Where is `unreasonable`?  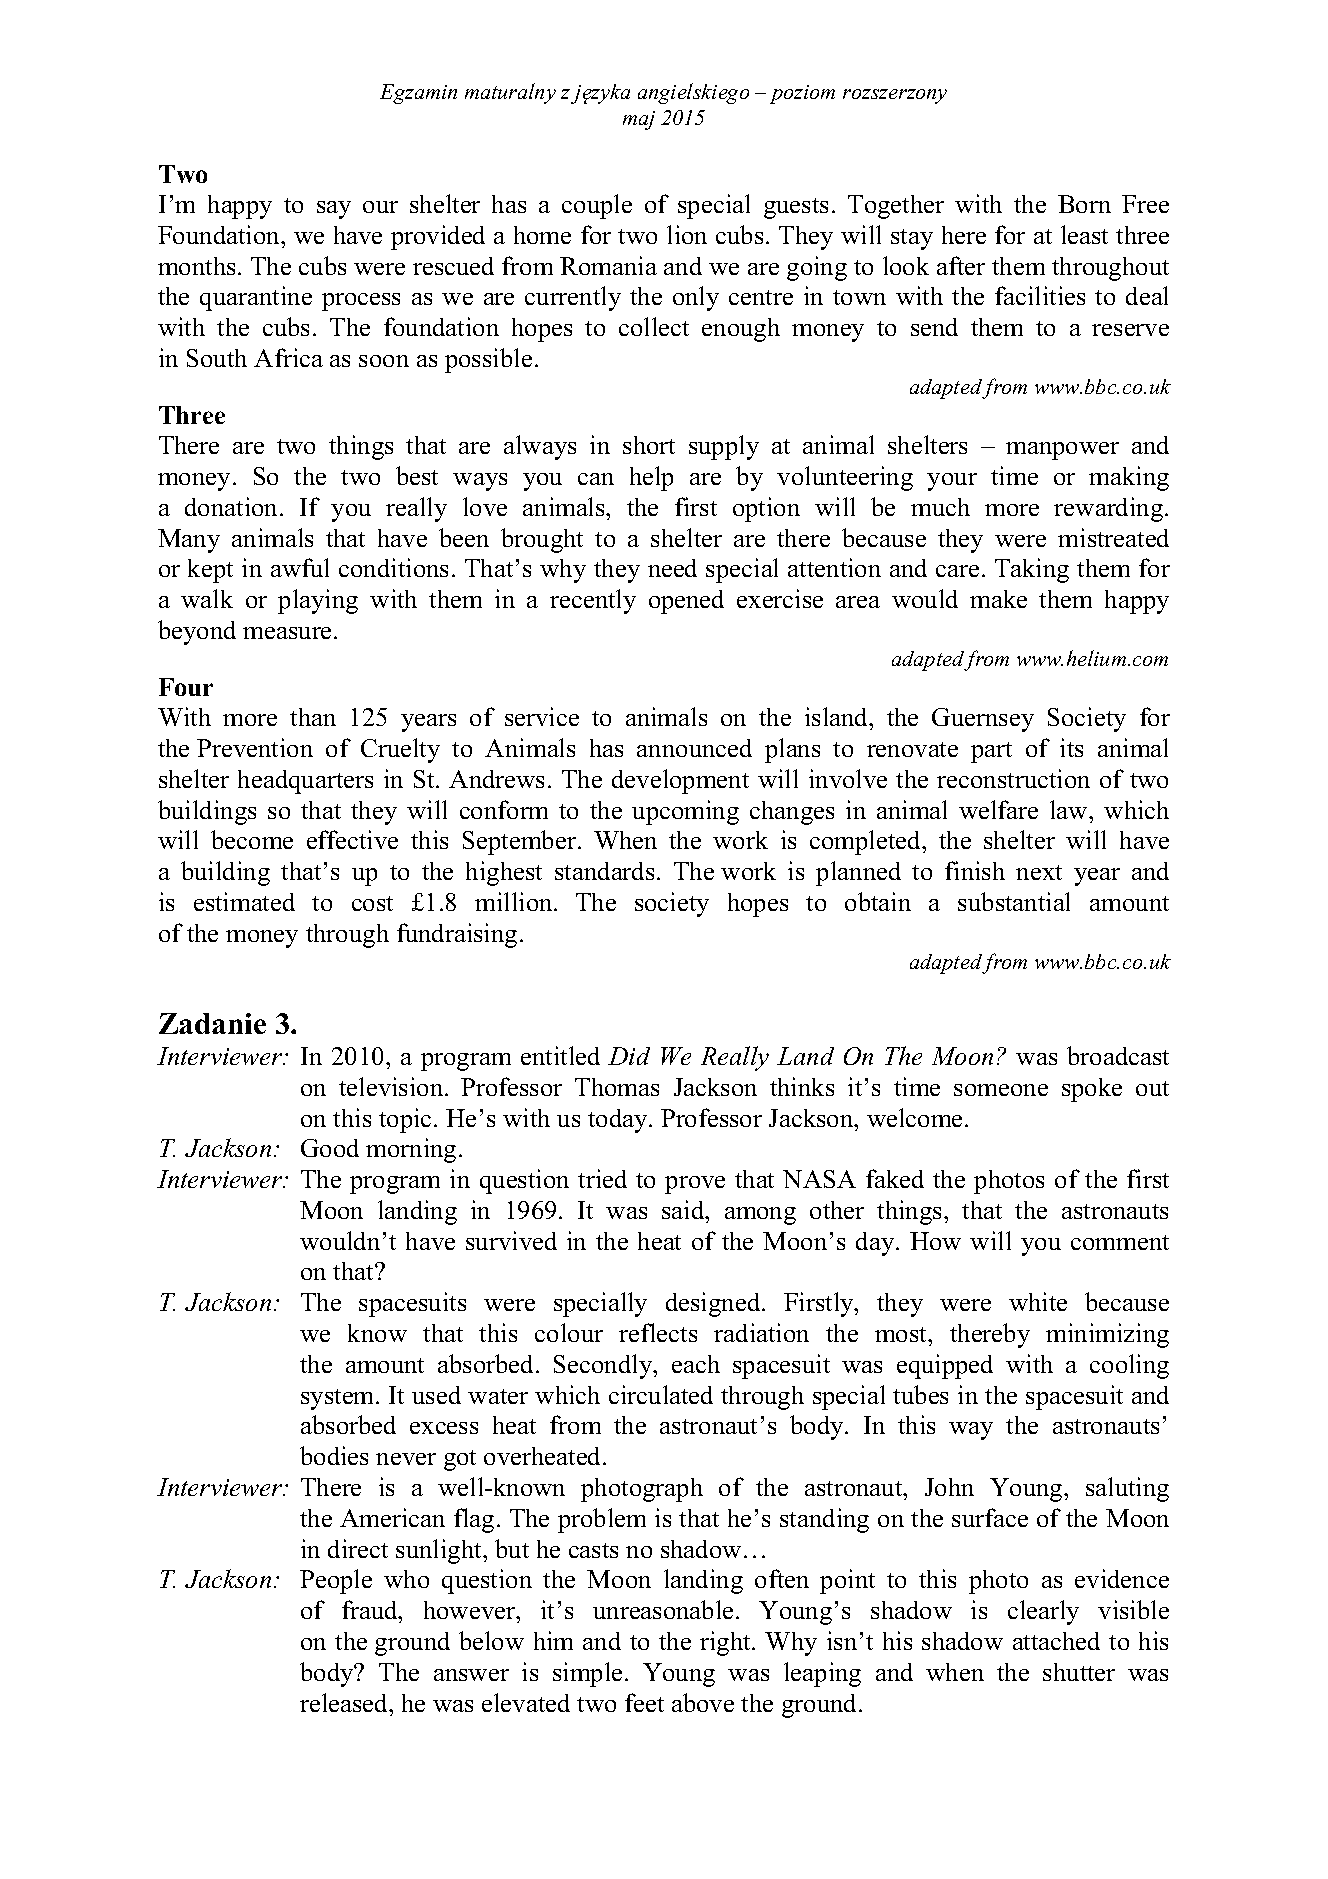
unreasonable is located at coordinates (663, 1609).
